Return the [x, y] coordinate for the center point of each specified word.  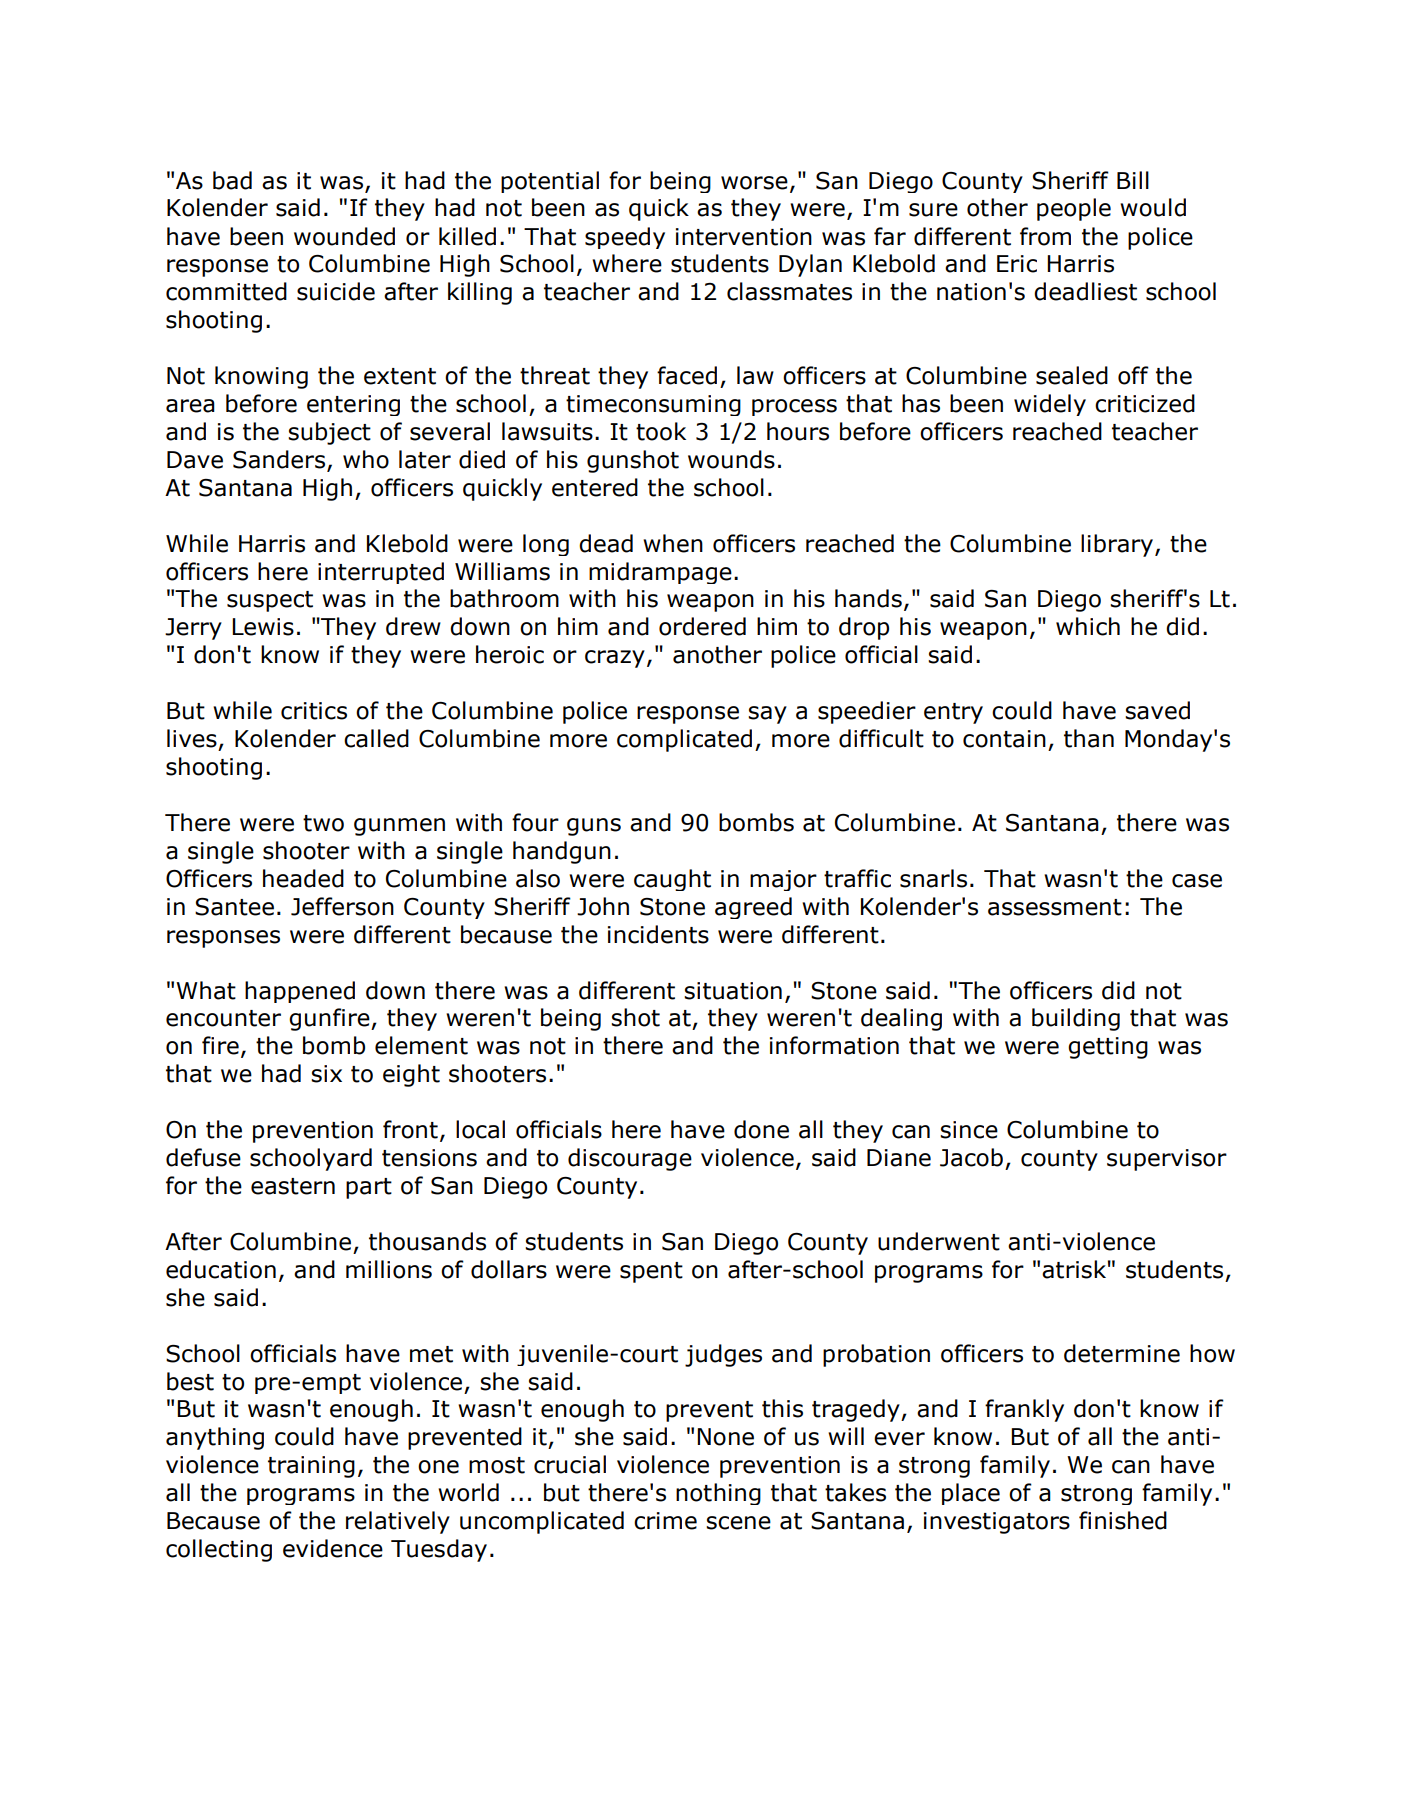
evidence [333, 1548]
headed [303, 878]
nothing [718, 1494]
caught [672, 880]
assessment [1055, 907]
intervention [744, 237]
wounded [344, 236]
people [1074, 209]
